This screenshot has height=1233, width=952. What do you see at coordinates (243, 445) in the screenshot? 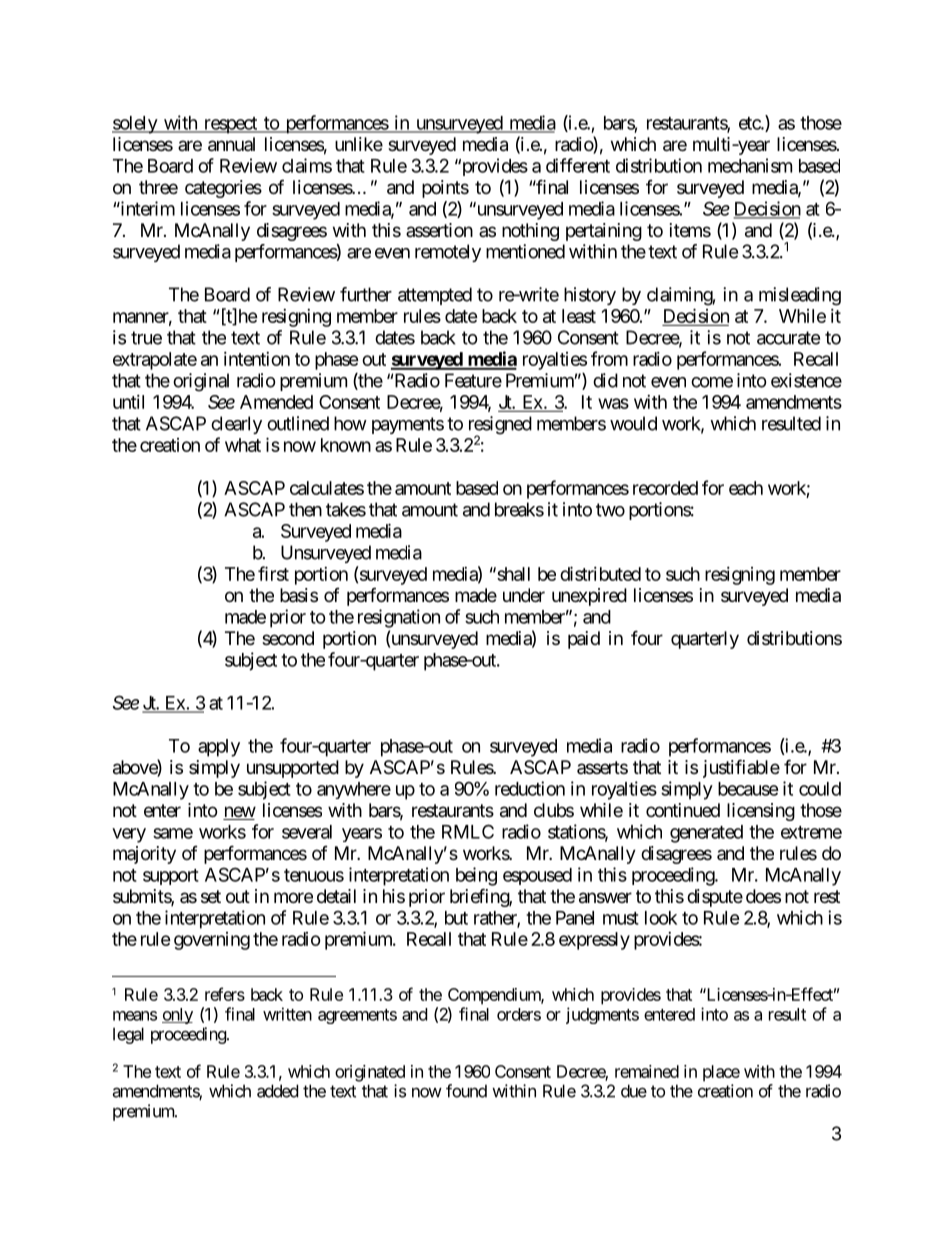
I see `what` at bounding box center [243, 445].
